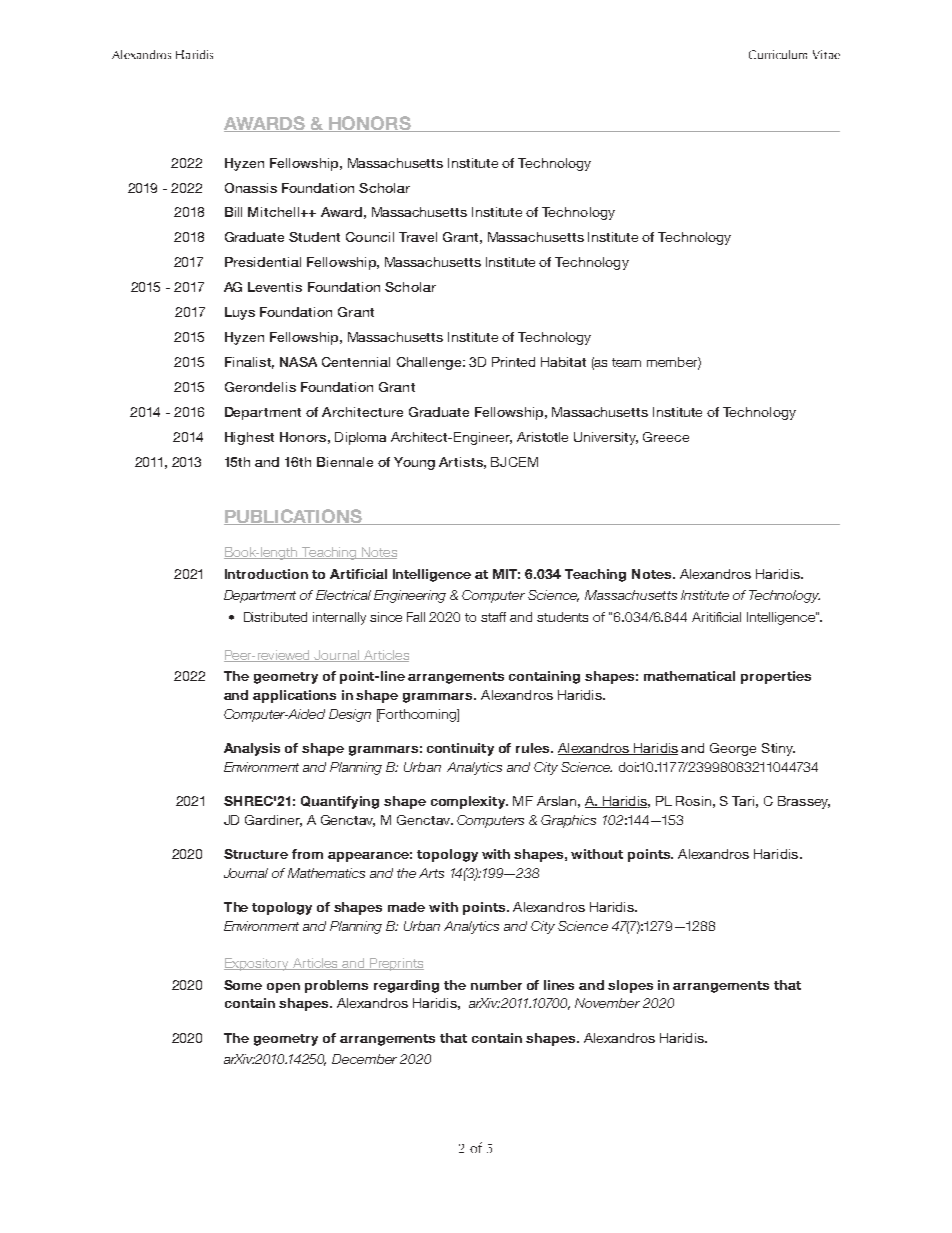 Image resolution: width=952 pixels, height=1233 pixels. I want to click on Aristotle, so click(542, 437).
